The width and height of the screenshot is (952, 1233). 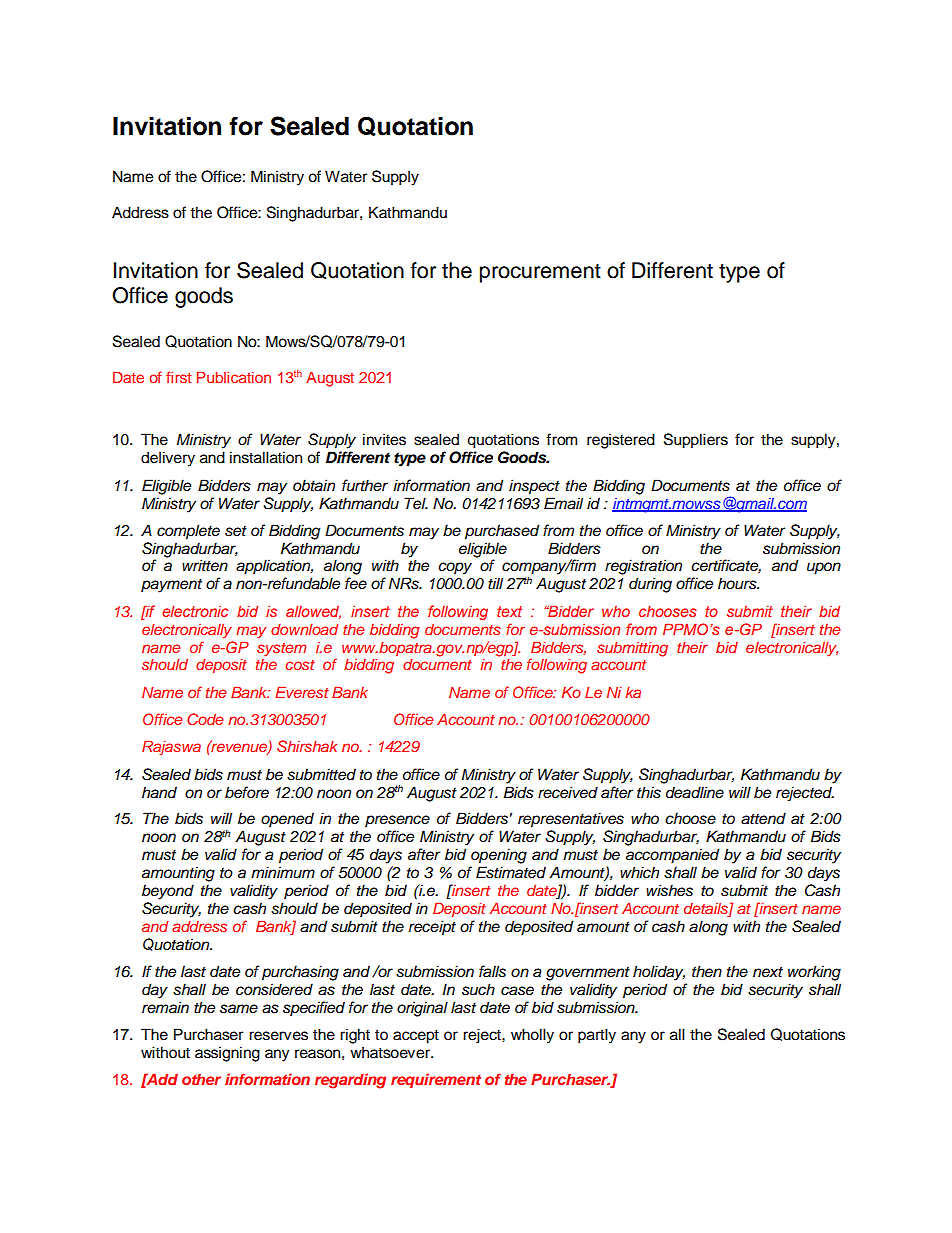 What do you see at coordinates (227, 1054) in the screenshot?
I see `assigning` at bounding box center [227, 1054].
